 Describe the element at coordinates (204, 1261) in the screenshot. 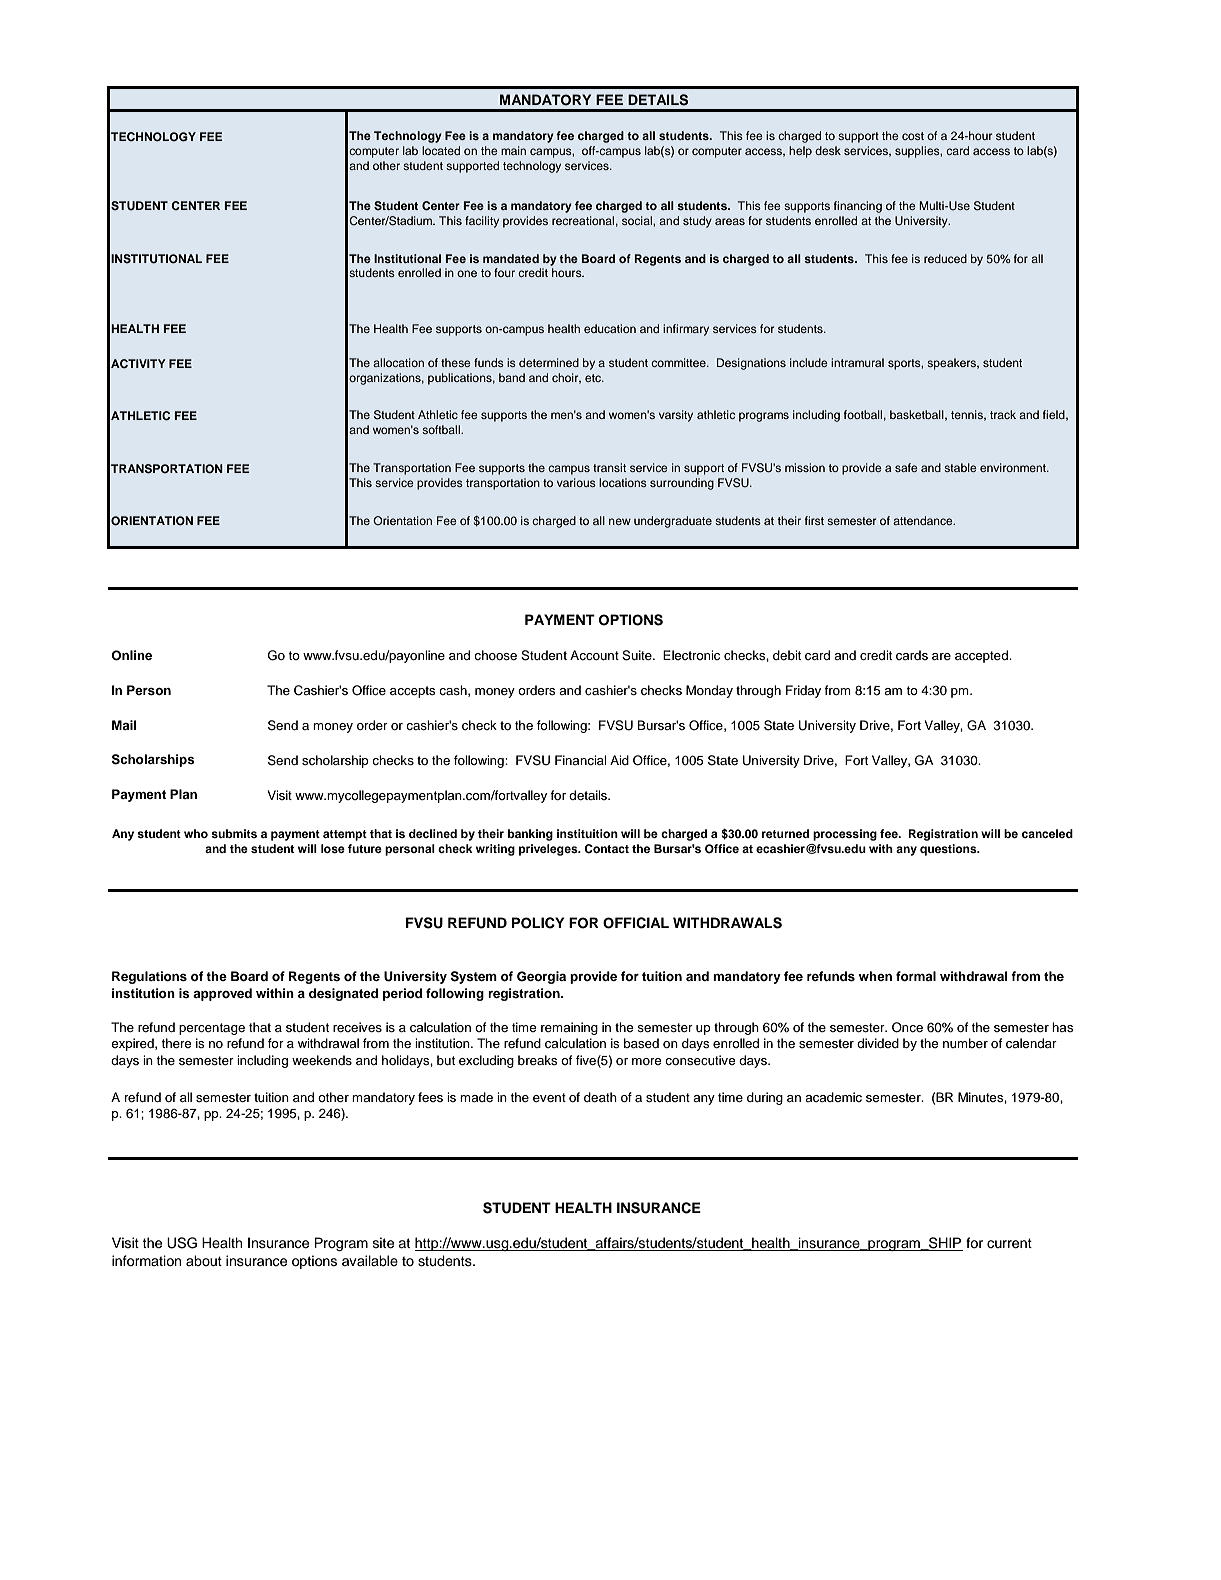

I see `about` at that location.
